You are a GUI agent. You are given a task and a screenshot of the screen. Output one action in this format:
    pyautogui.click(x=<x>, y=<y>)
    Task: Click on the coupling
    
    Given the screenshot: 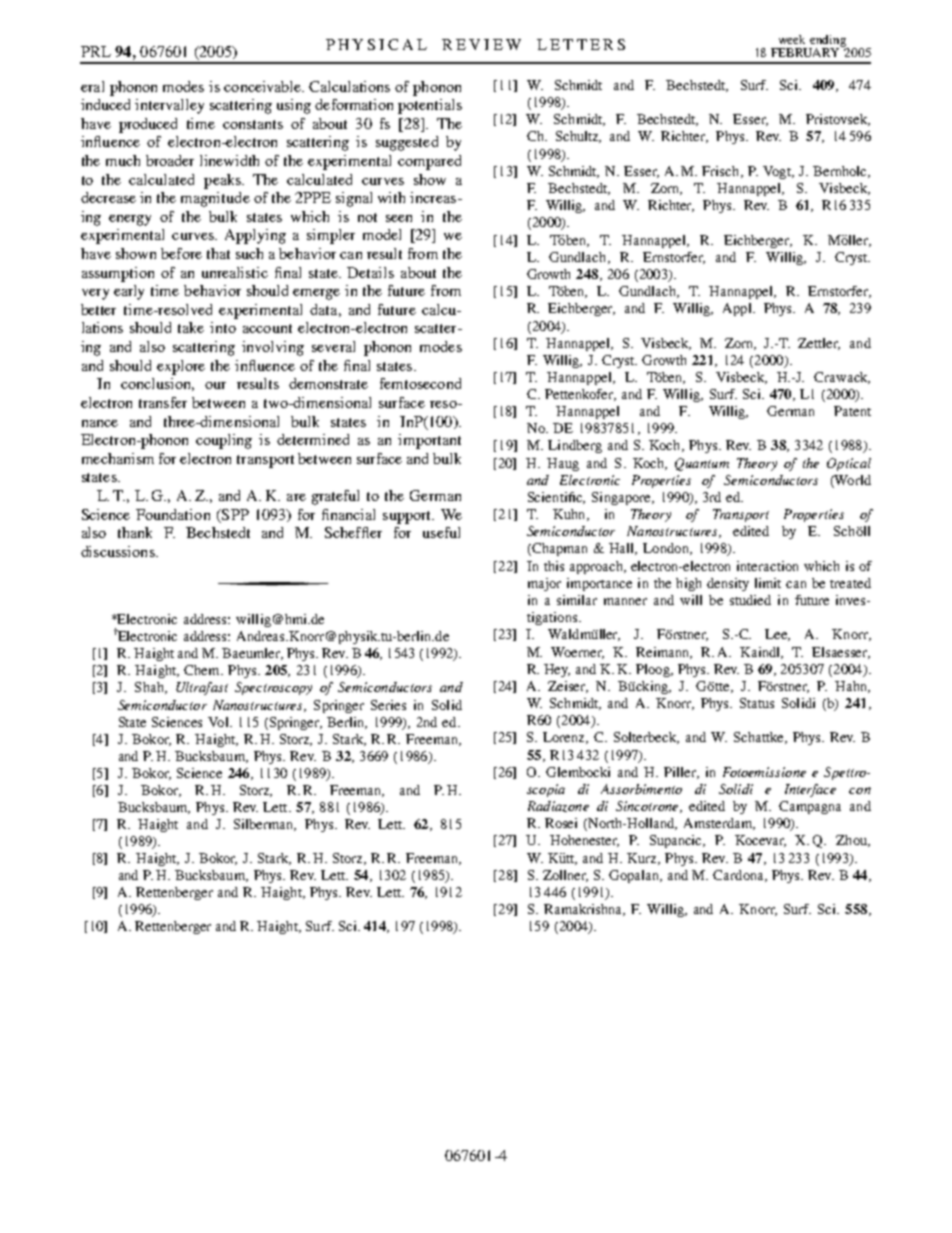 What is the action you would take?
    pyautogui.click(x=224, y=441)
